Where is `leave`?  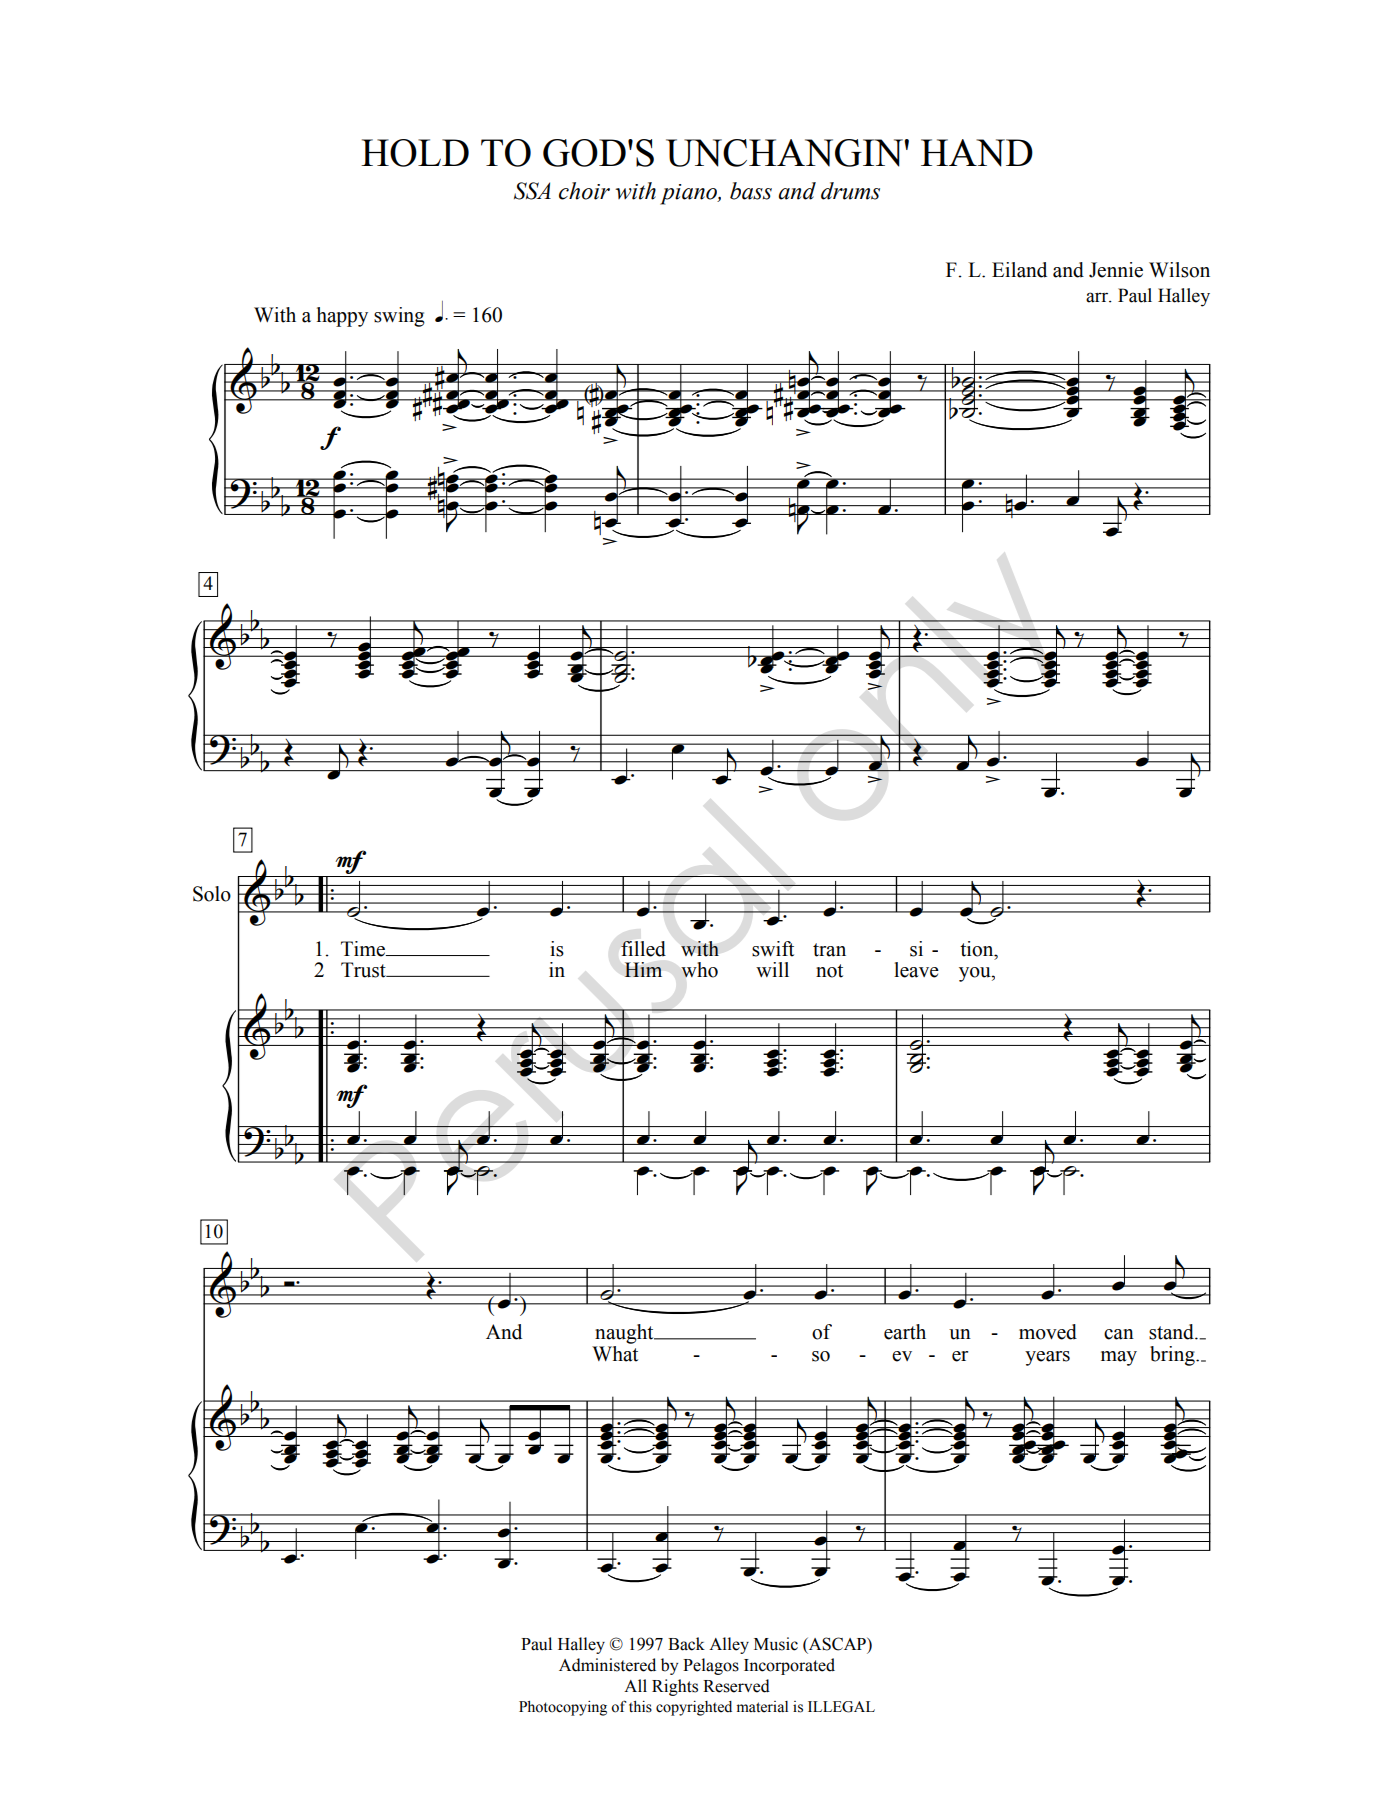 leave is located at coordinates (916, 970).
